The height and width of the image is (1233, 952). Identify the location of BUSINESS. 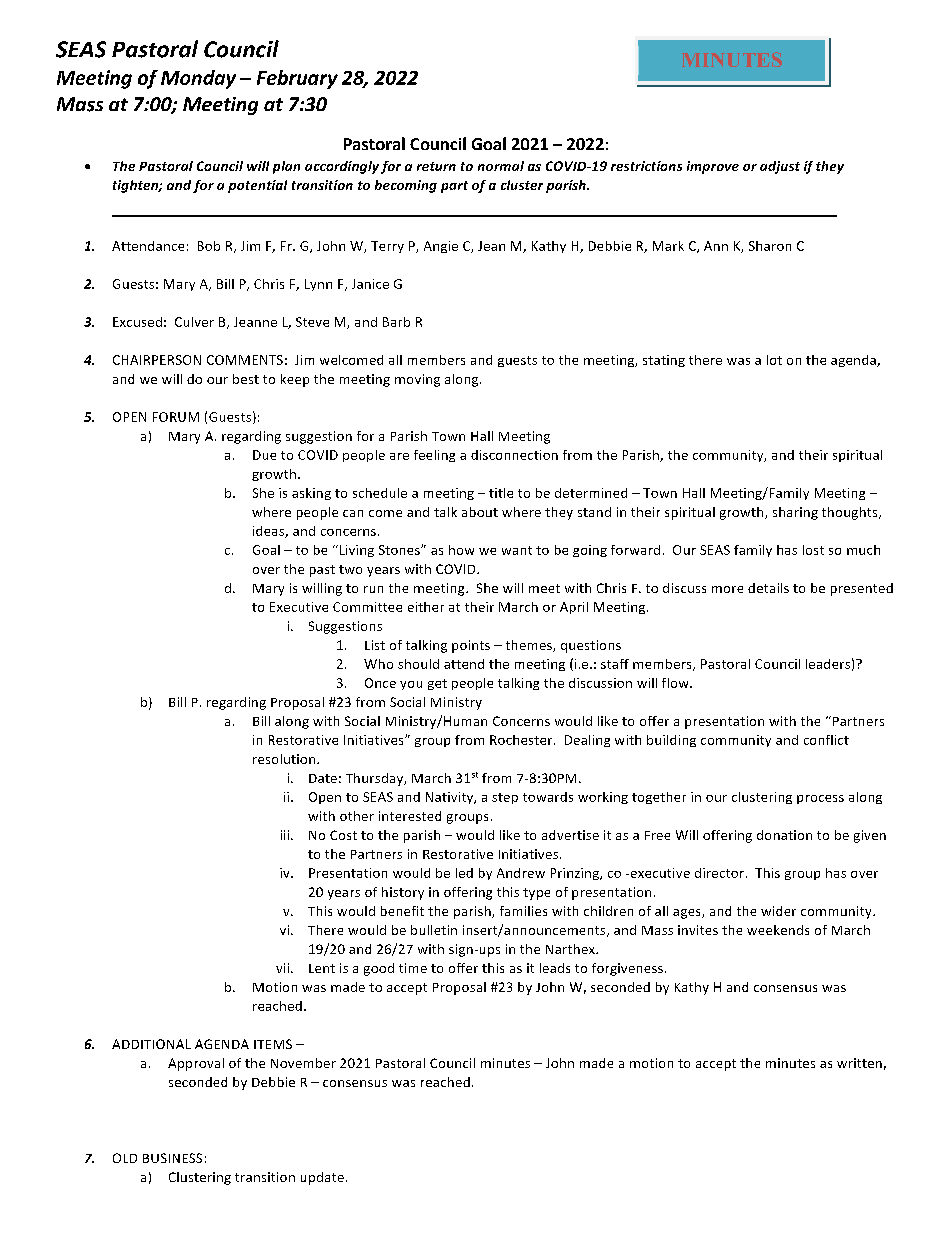
(172, 1158).
